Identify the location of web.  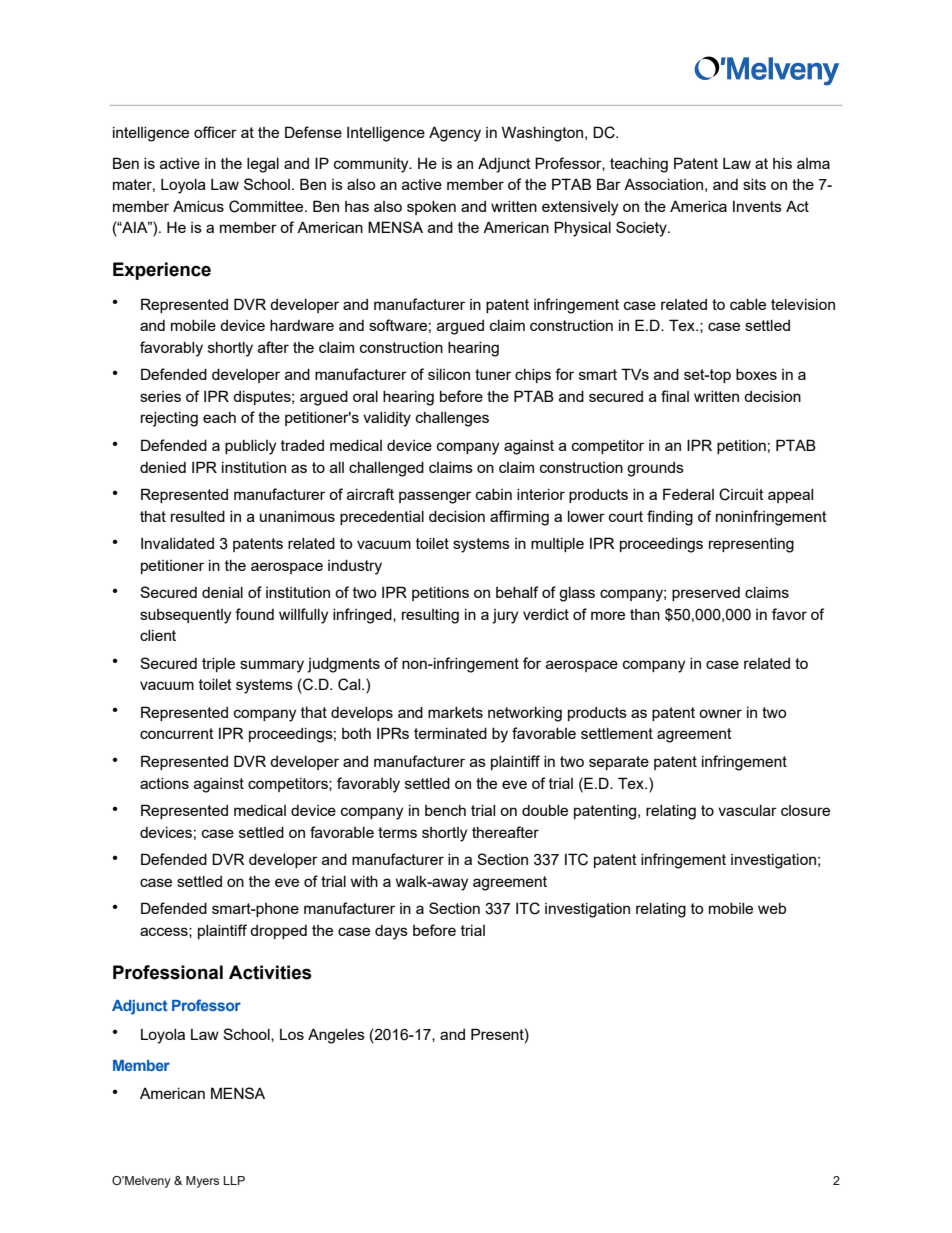
(772, 908).
